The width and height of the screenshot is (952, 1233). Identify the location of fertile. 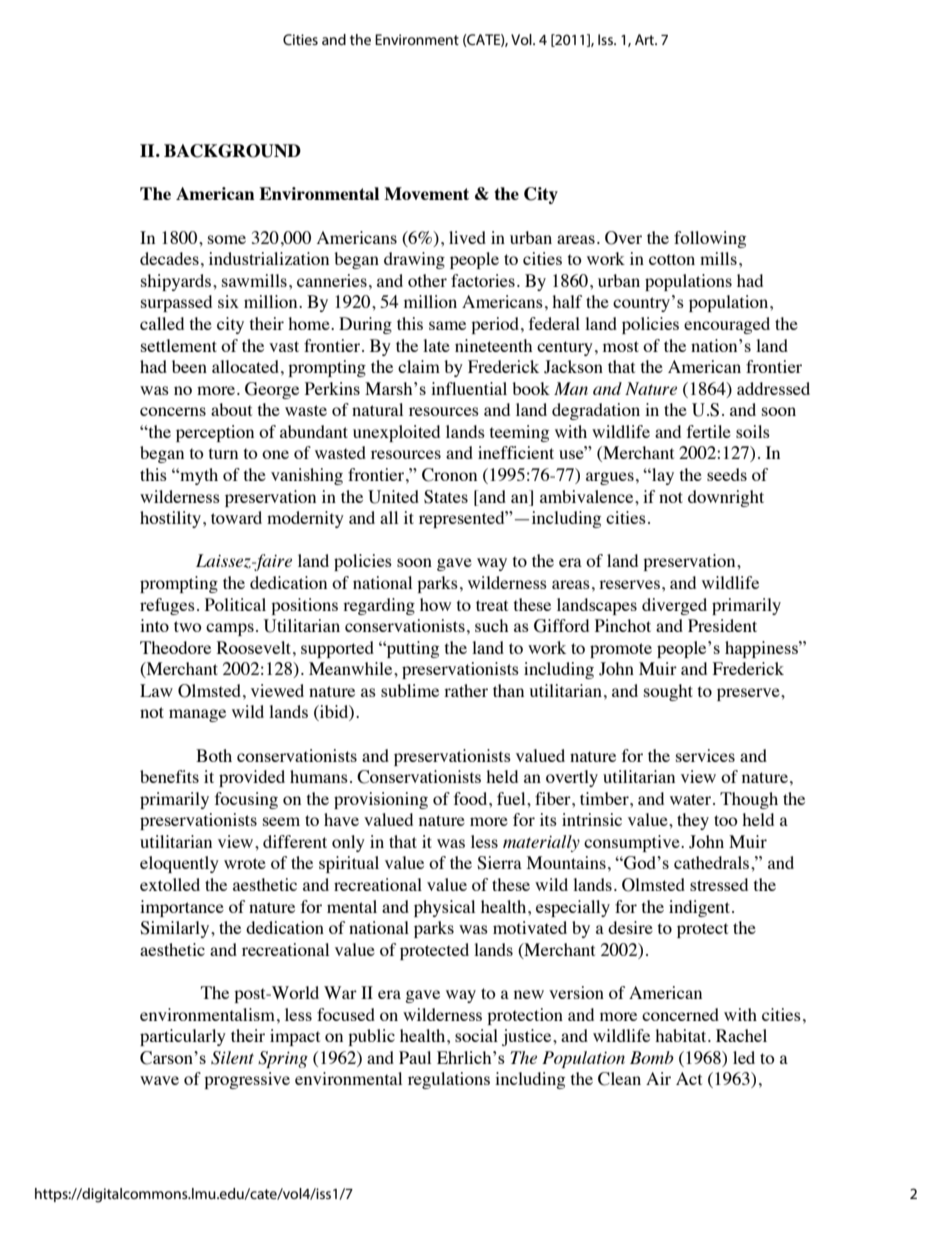
(709, 431).
